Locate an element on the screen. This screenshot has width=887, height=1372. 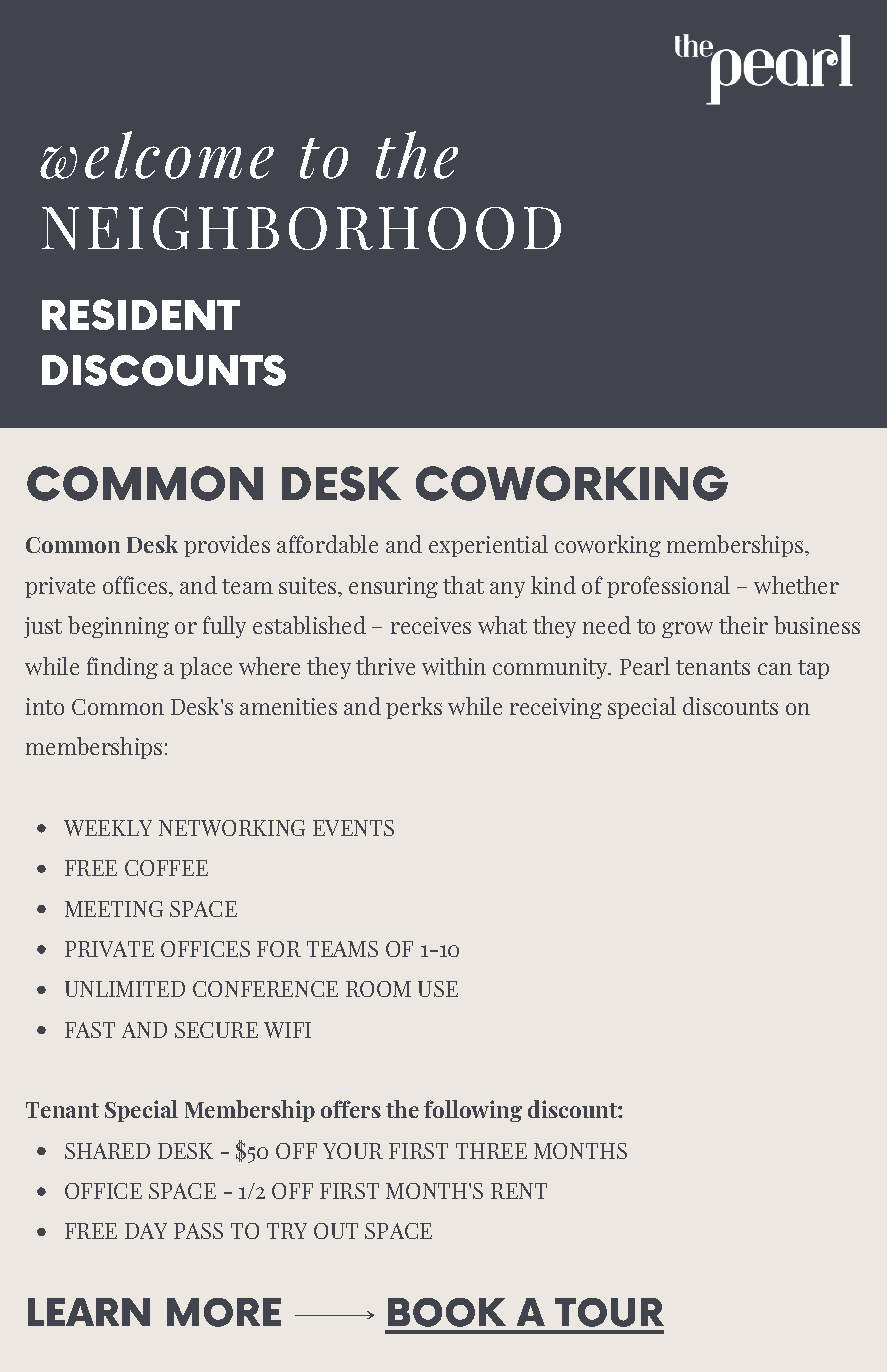
DAY is located at coordinates (146, 1231).
